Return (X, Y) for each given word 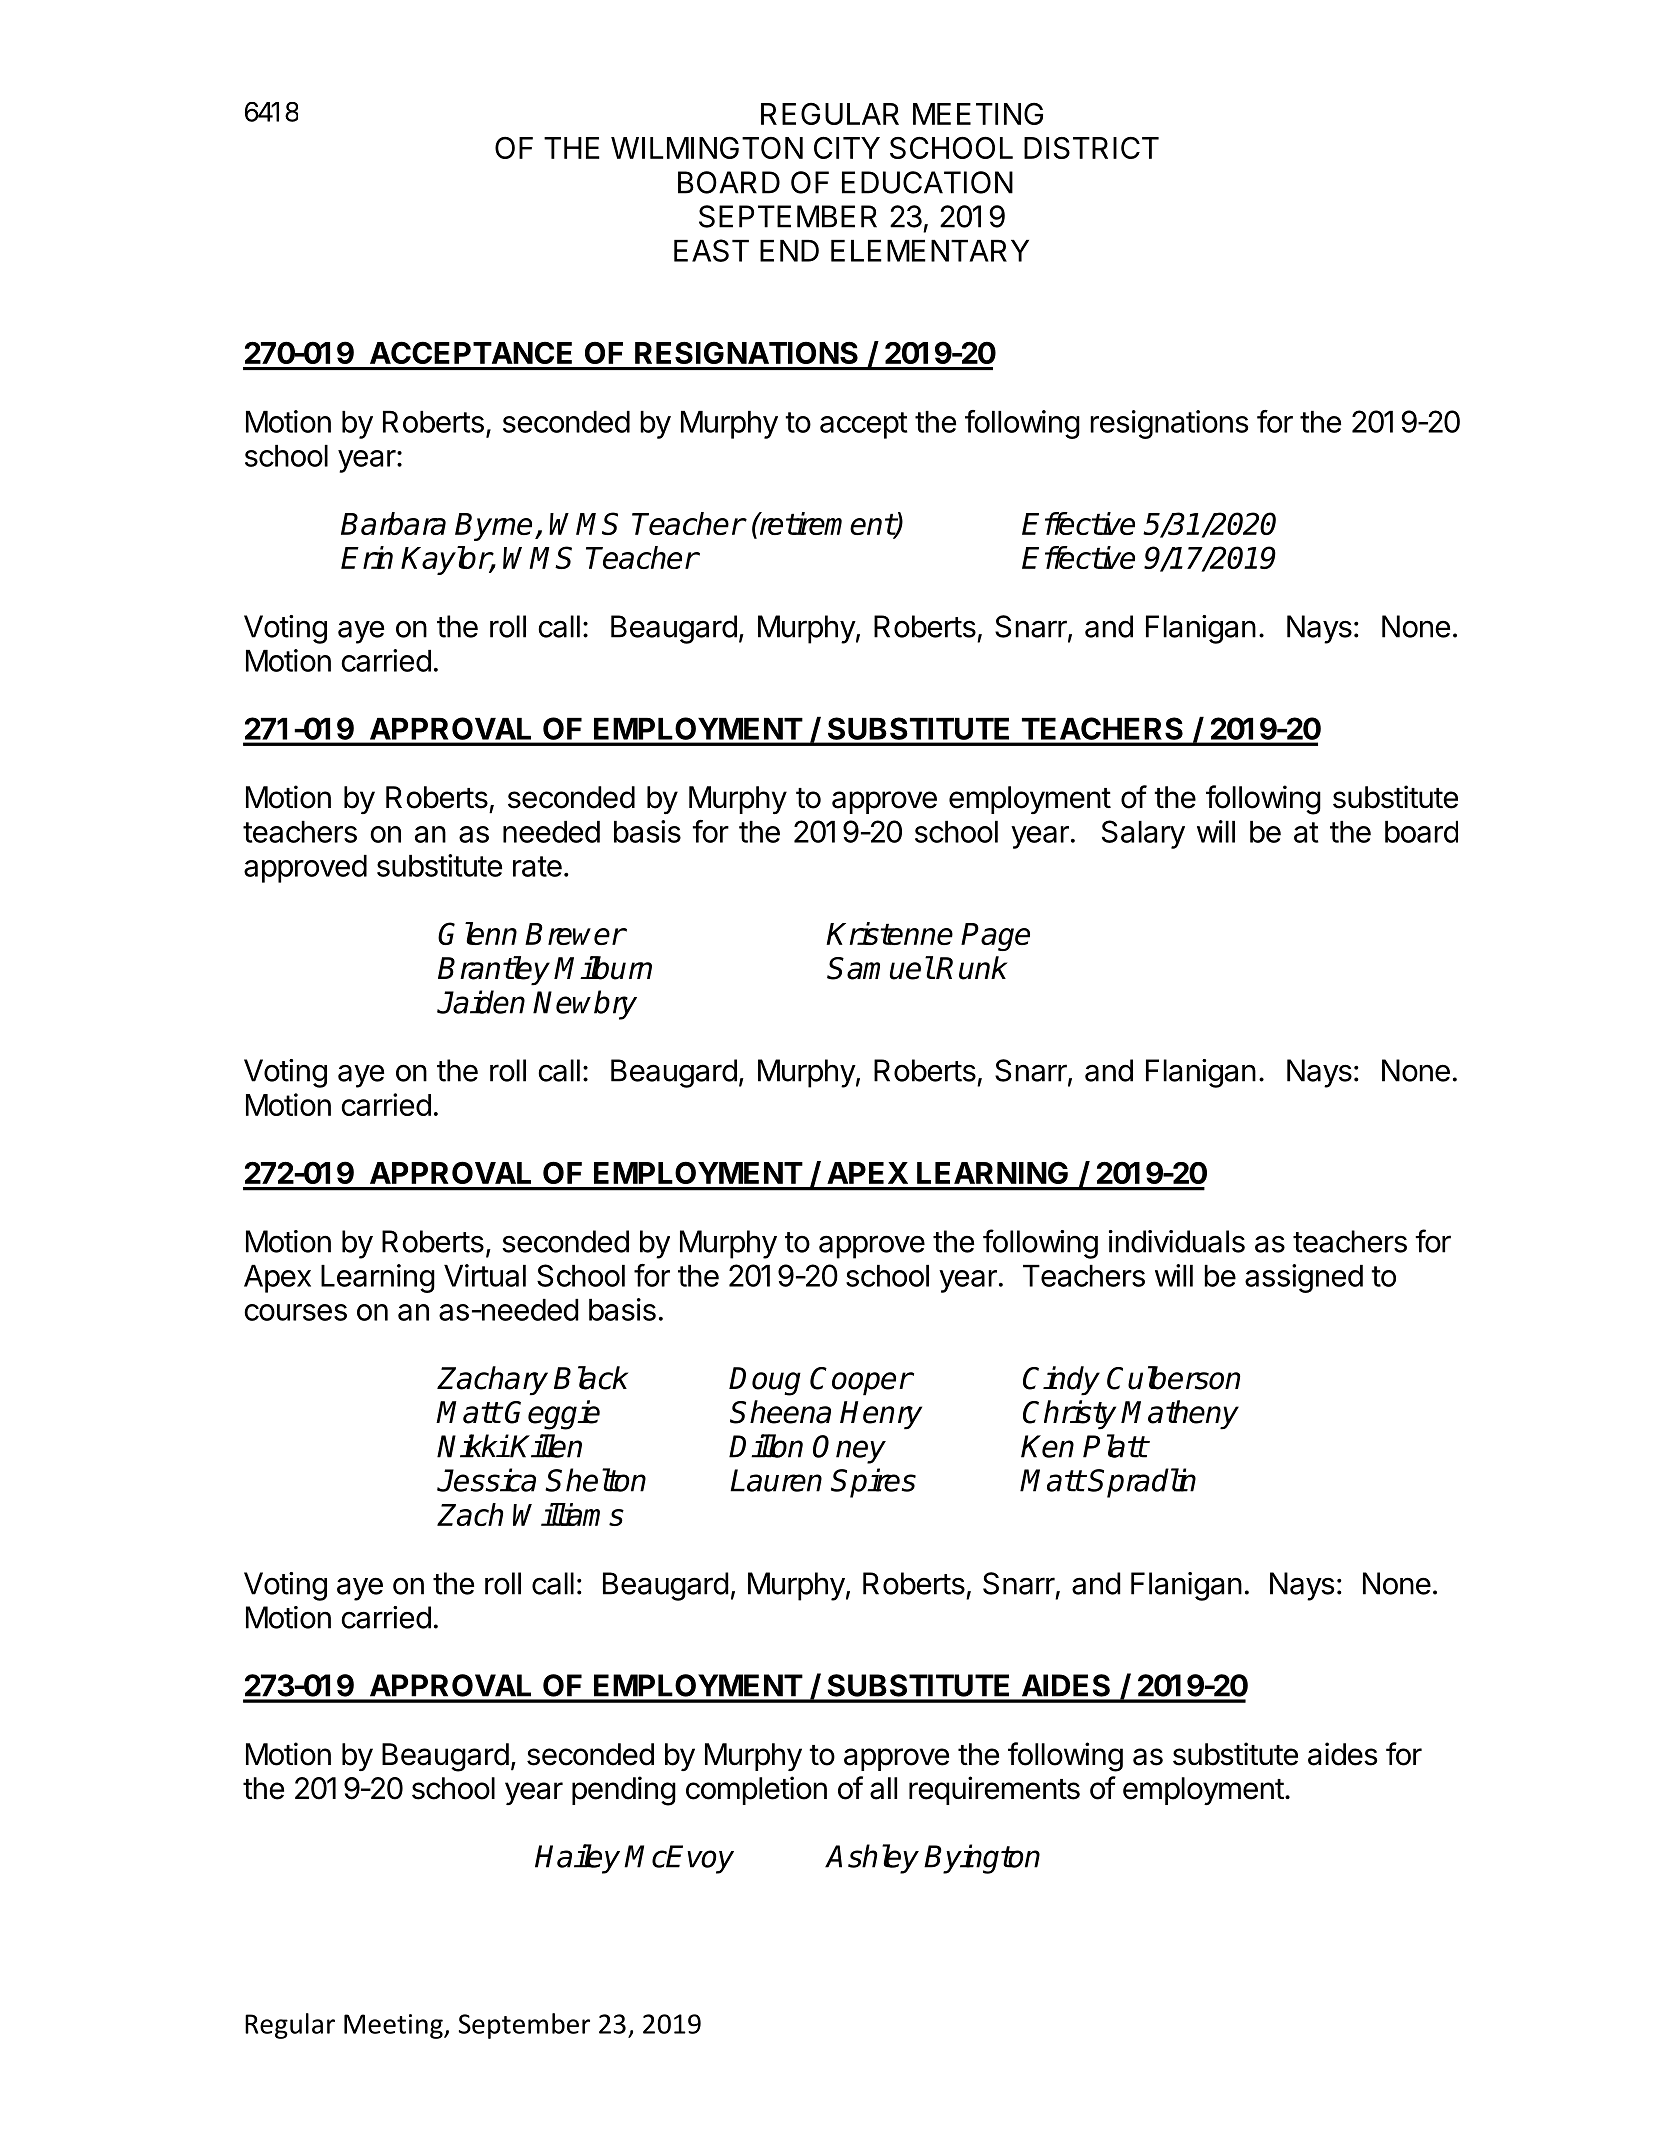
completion (756, 1790)
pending (624, 1791)
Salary (1143, 834)
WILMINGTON (707, 147)
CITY (847, 147)
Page (995, 937)
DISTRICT (1091, 147)
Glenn (477, 933)
